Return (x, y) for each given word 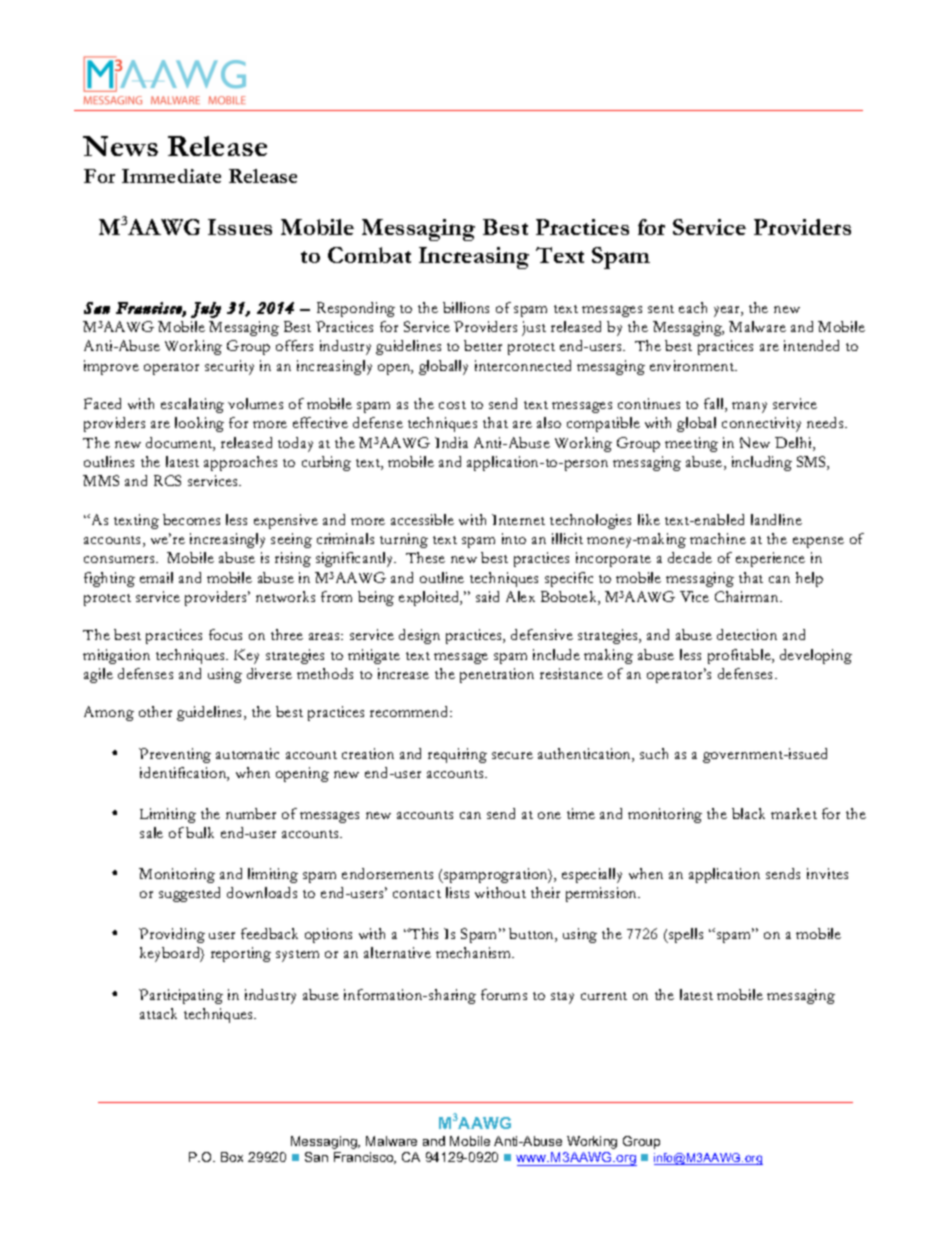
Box (232, 1157)
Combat (369, 255)
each (693, 307)
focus (225, 634)
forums (504, 994)
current (604, 996)
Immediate (171, 176)
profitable (740, 656)
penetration (497, 675)
